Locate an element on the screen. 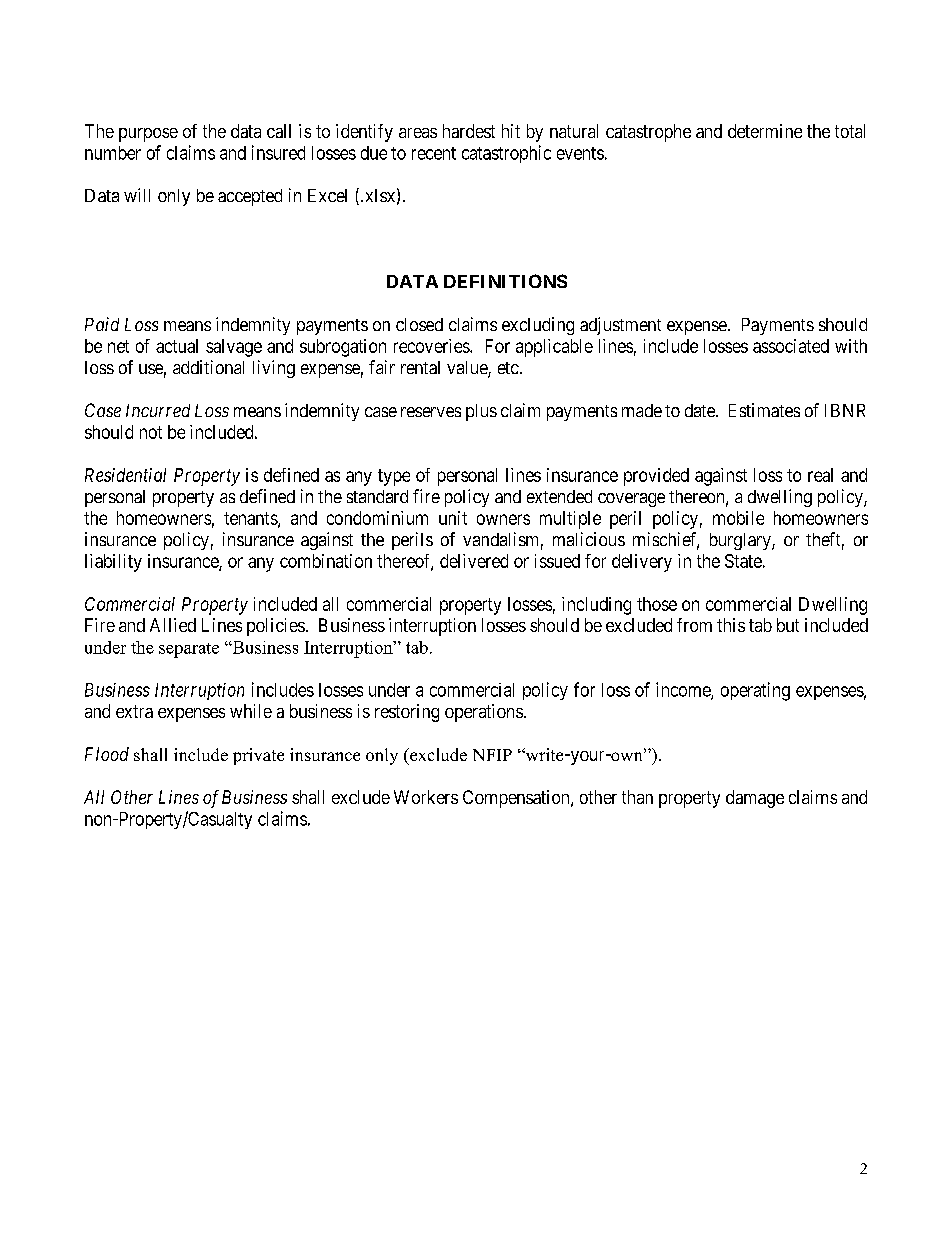 The height and width of the screenshot is (1233, 952). private is located at coordinates (258, 756).
